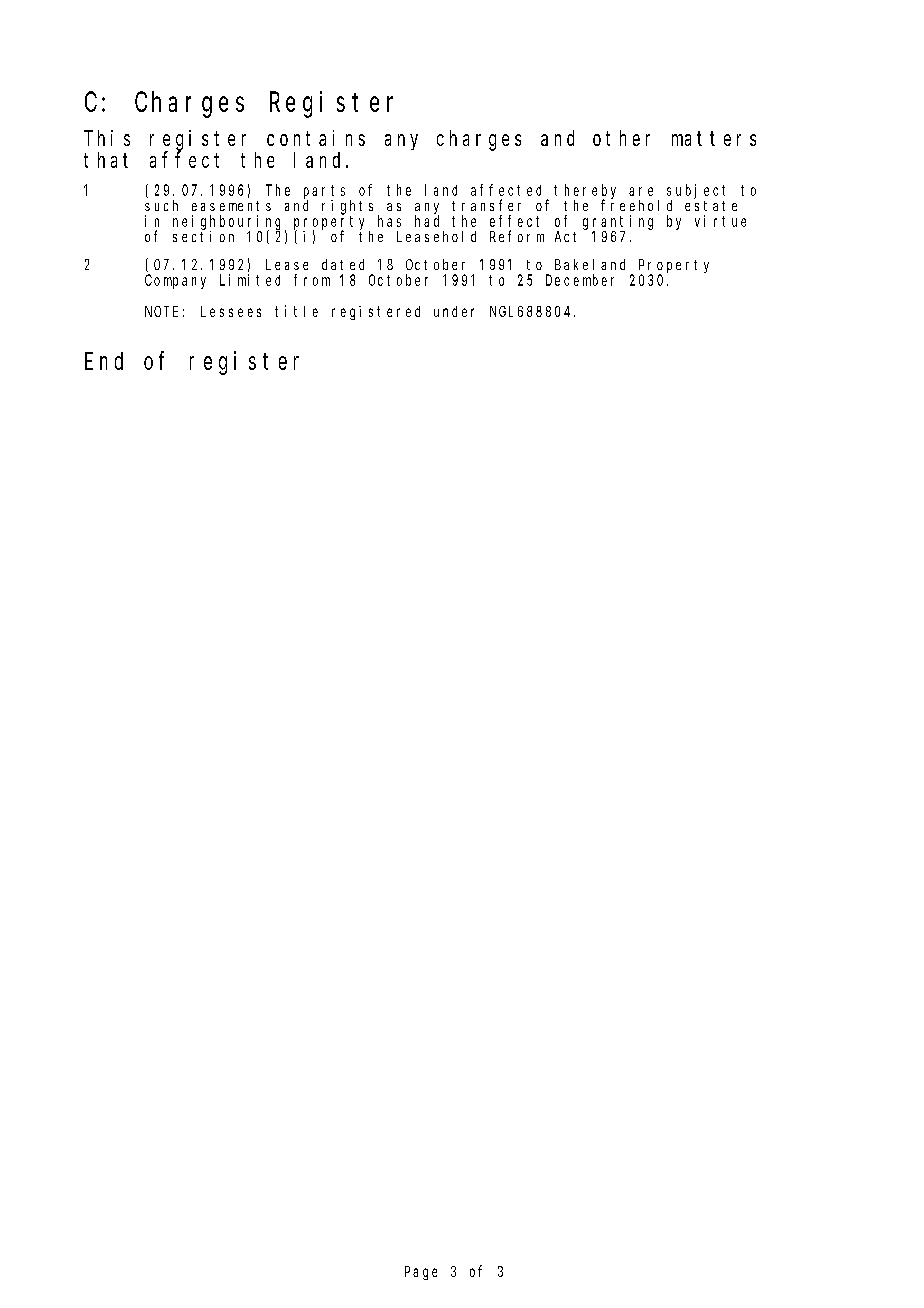  I want to click on End, so click(104, 361).
